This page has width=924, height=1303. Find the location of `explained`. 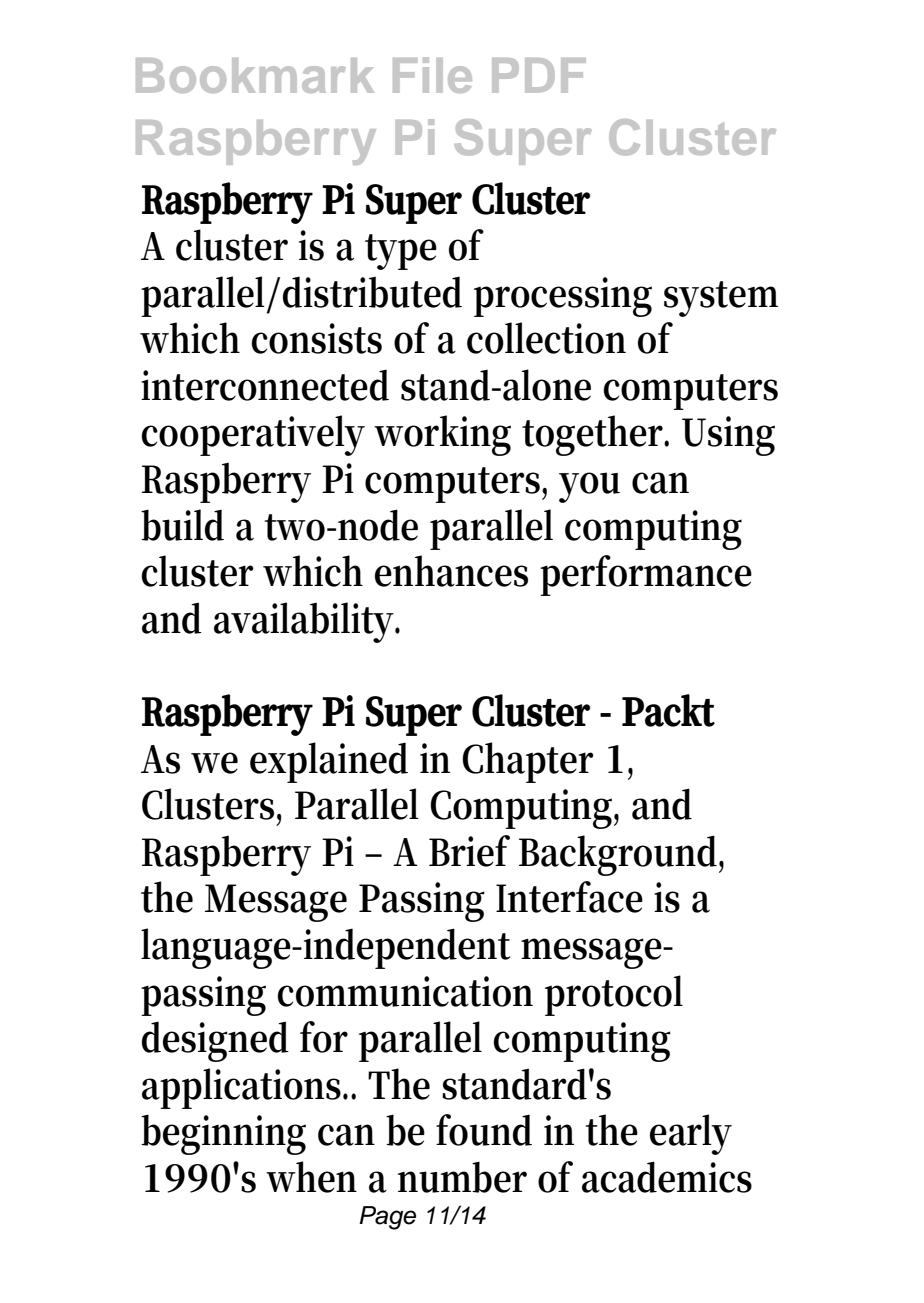

explained is located at coordinates (329, 762).
